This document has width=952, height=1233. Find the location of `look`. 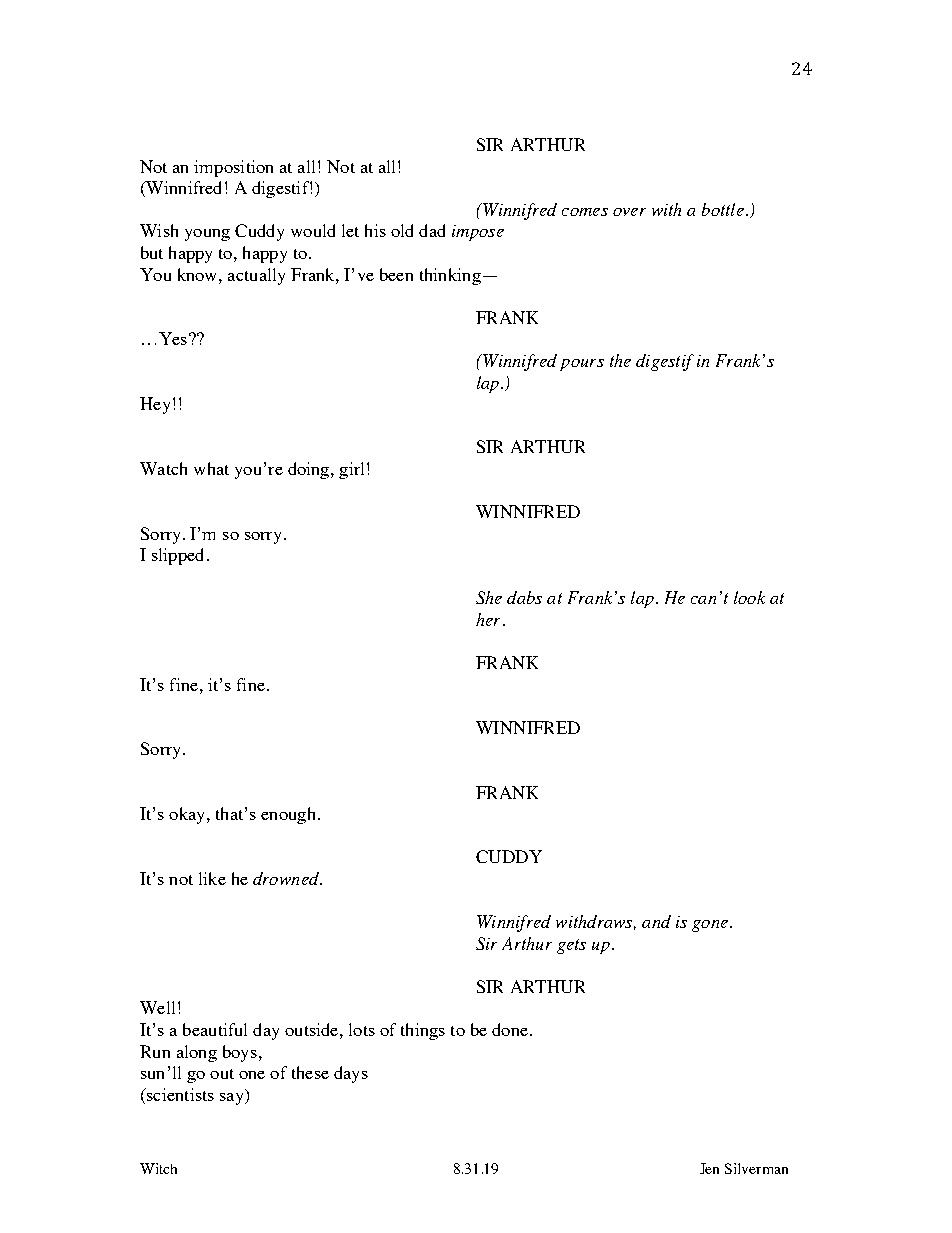

look is located at coordinates (749, 597).
